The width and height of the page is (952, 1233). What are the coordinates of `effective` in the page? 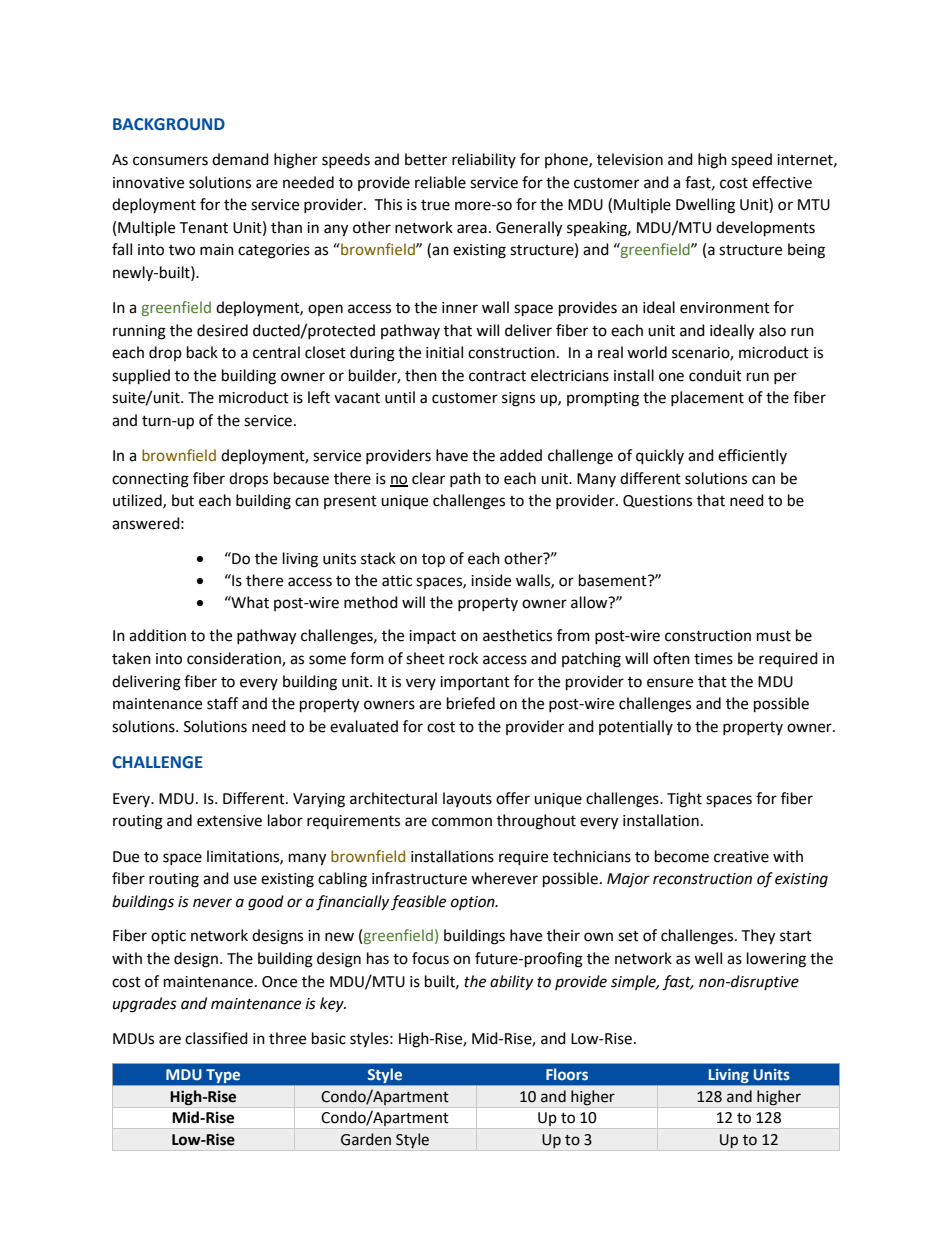 It's located at (782, 182).
